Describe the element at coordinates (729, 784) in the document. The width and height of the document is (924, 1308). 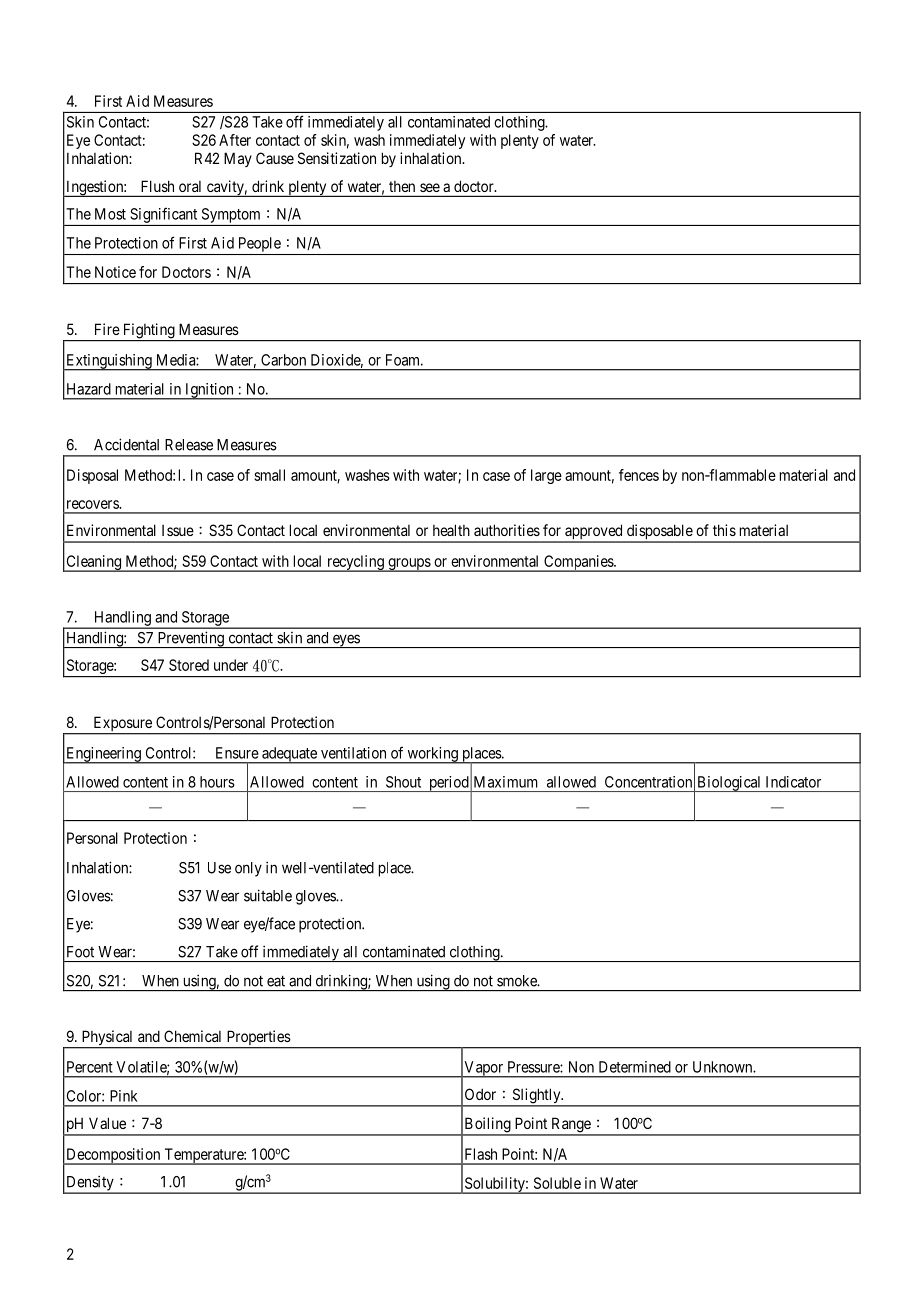
I see `Biological` at that location.
